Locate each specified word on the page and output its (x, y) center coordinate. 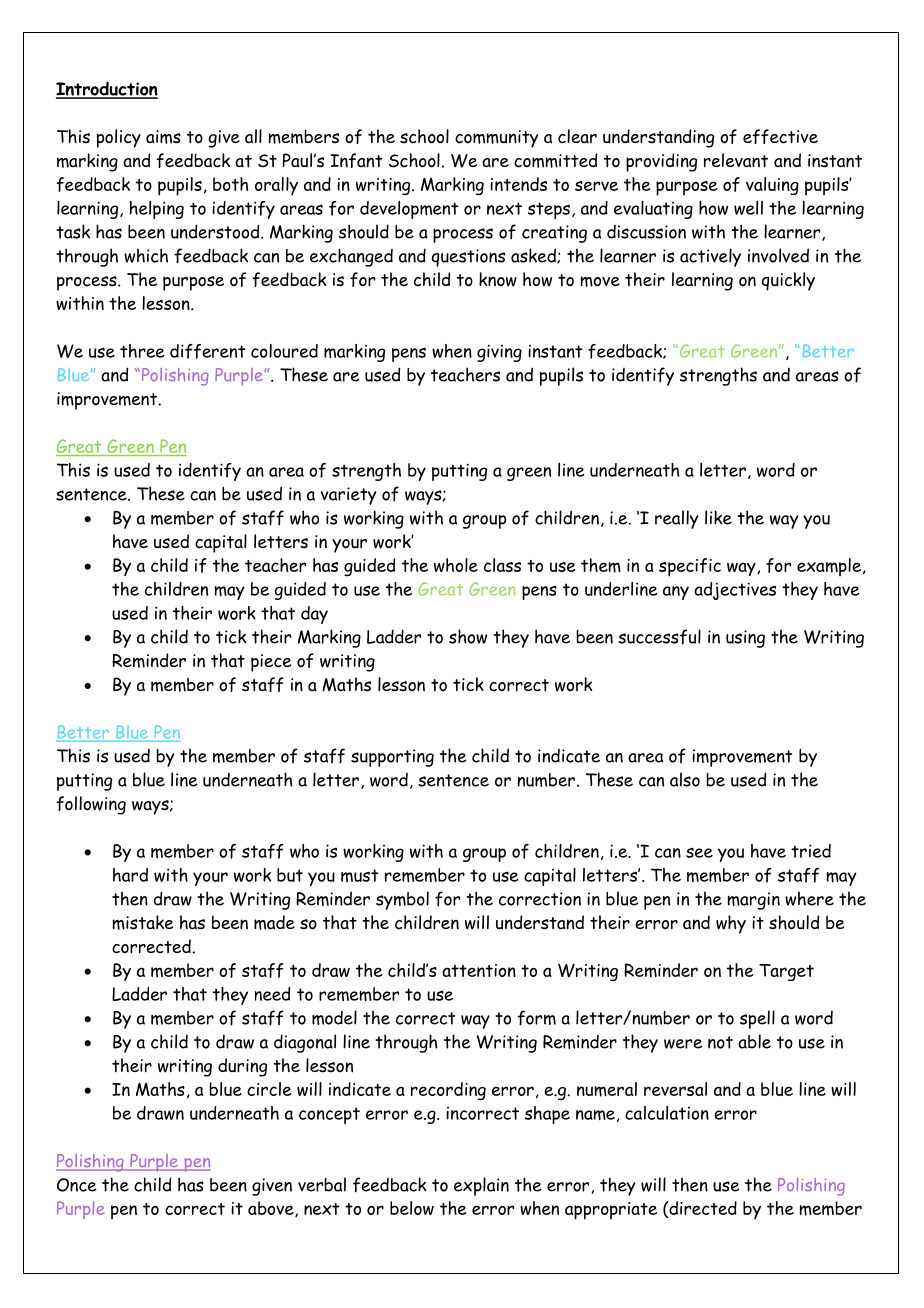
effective (780, 136)
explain (481, 1186)
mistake (142, 922)
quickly (788, 281)
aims (163, 137)
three (142, 351)
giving (499, 353)
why (731, 924)
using (745, 639)
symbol (402, 900)
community (496, 139)
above (272, 1209)
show (468, 636)
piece (271, 663)
